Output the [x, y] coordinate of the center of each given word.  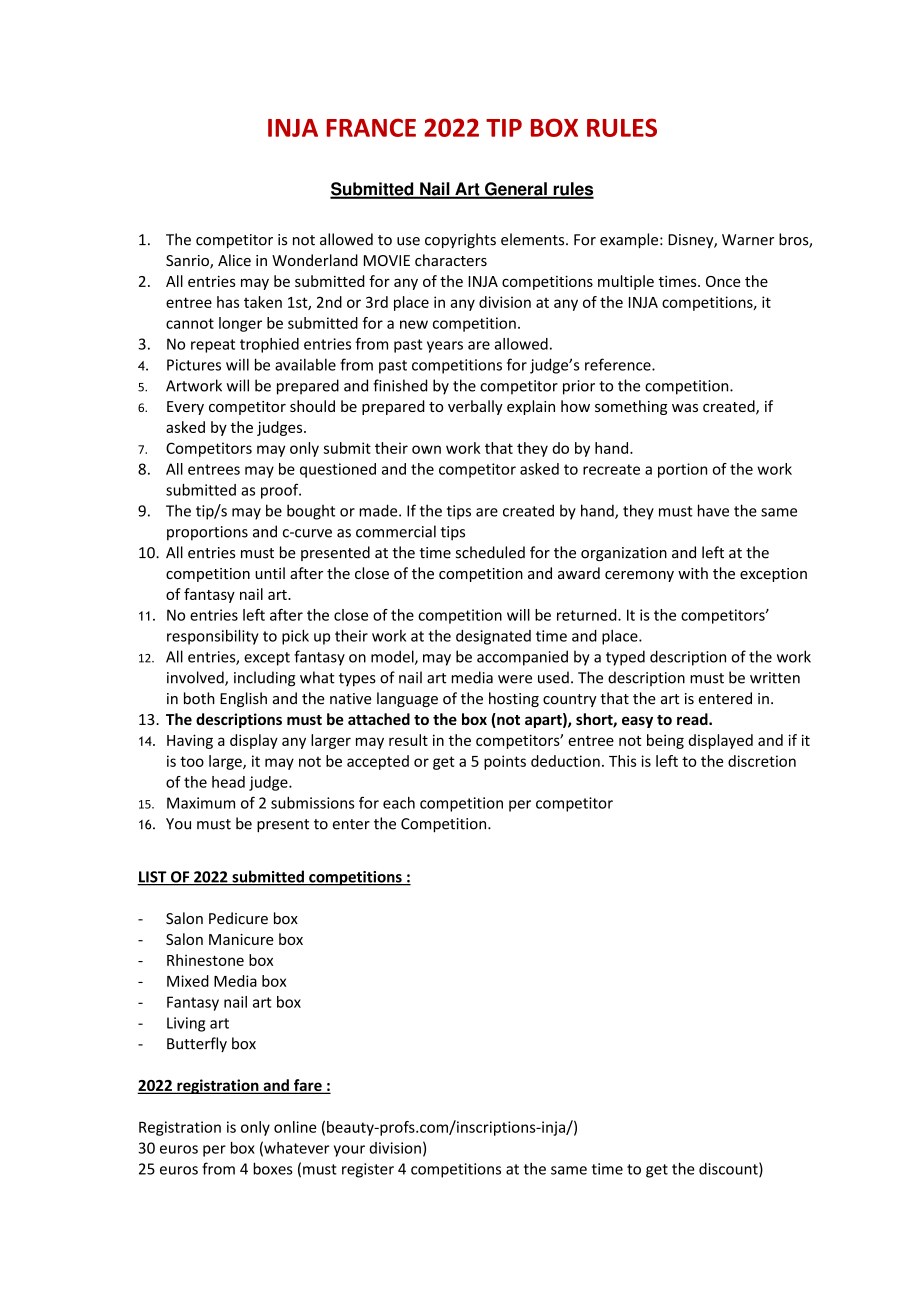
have [713, 510]
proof [281, 491]
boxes [273, 1168]
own [426, 449]
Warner [748, 240]
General [516, 190]
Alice [234, 260]
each [399, 803]
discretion [762, 761]
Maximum [201, 803]
